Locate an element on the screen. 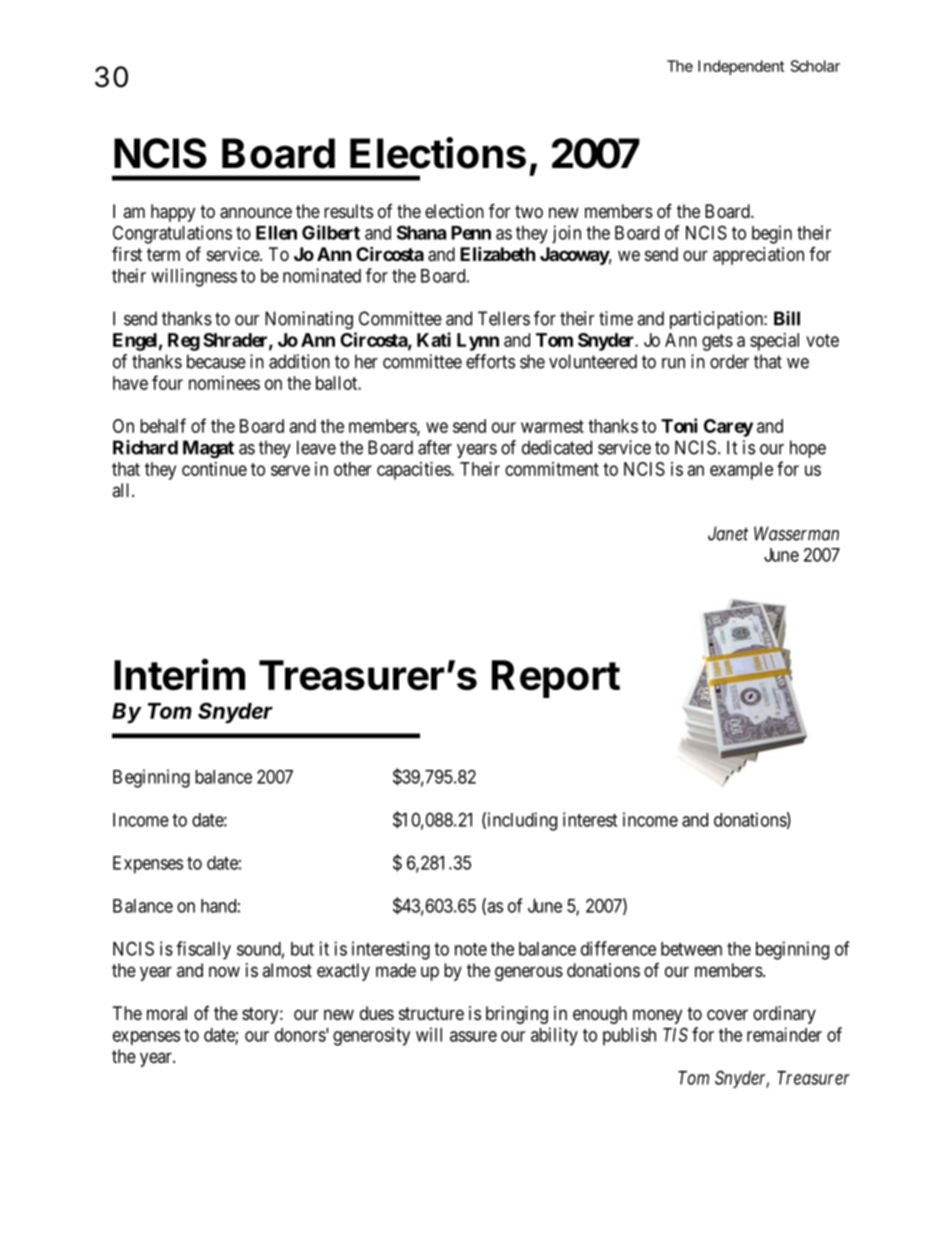 This screenshot has height=1233, width=952. participation is located at coordinates (717, 320).
